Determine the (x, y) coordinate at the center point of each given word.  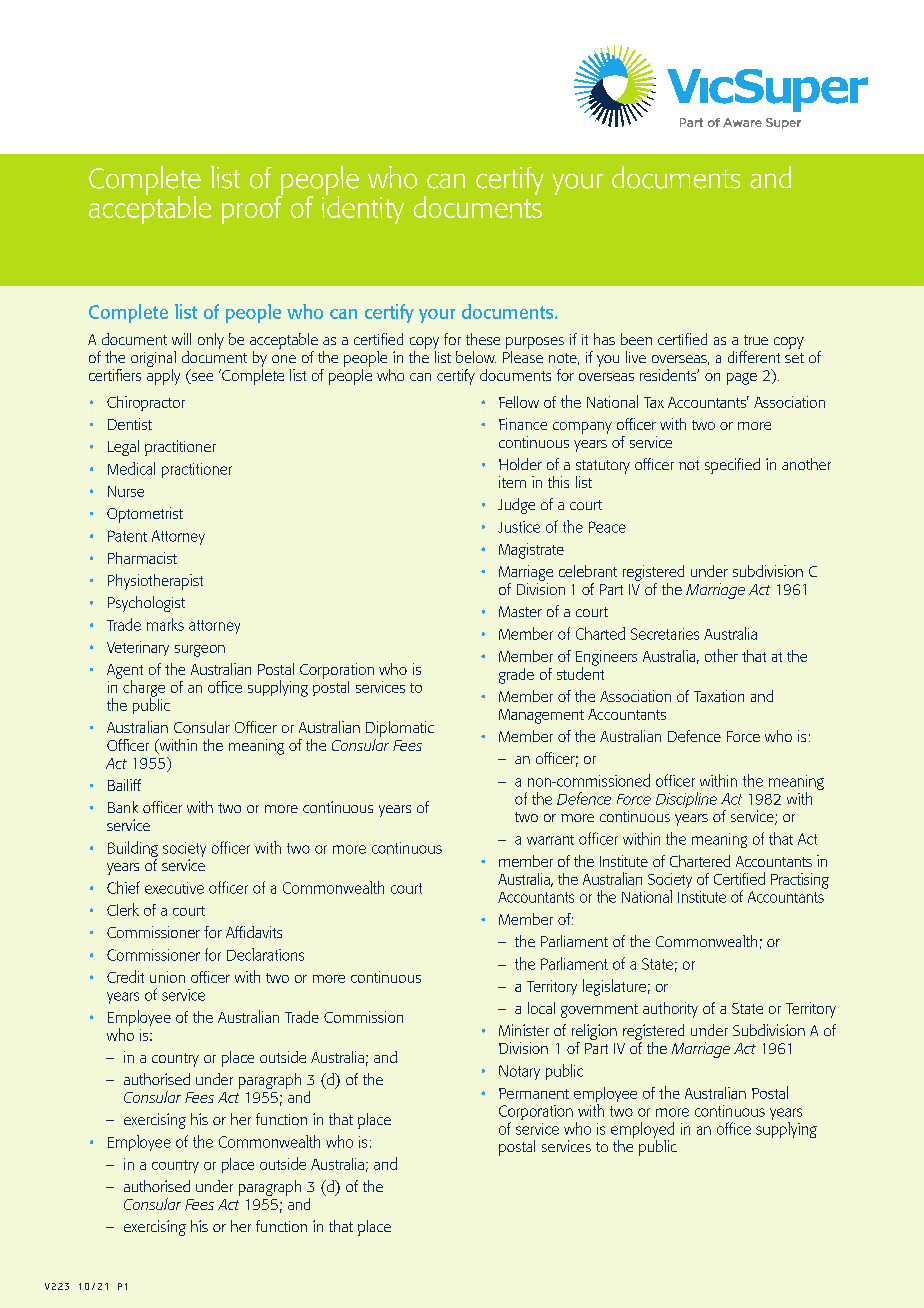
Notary (519, 1072)
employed (642, 1131)
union (167, 977)
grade (516, 676)
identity (363, 208)
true (756, 340)
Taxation (719, 696)
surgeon (200, 651)
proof (252, 209)
